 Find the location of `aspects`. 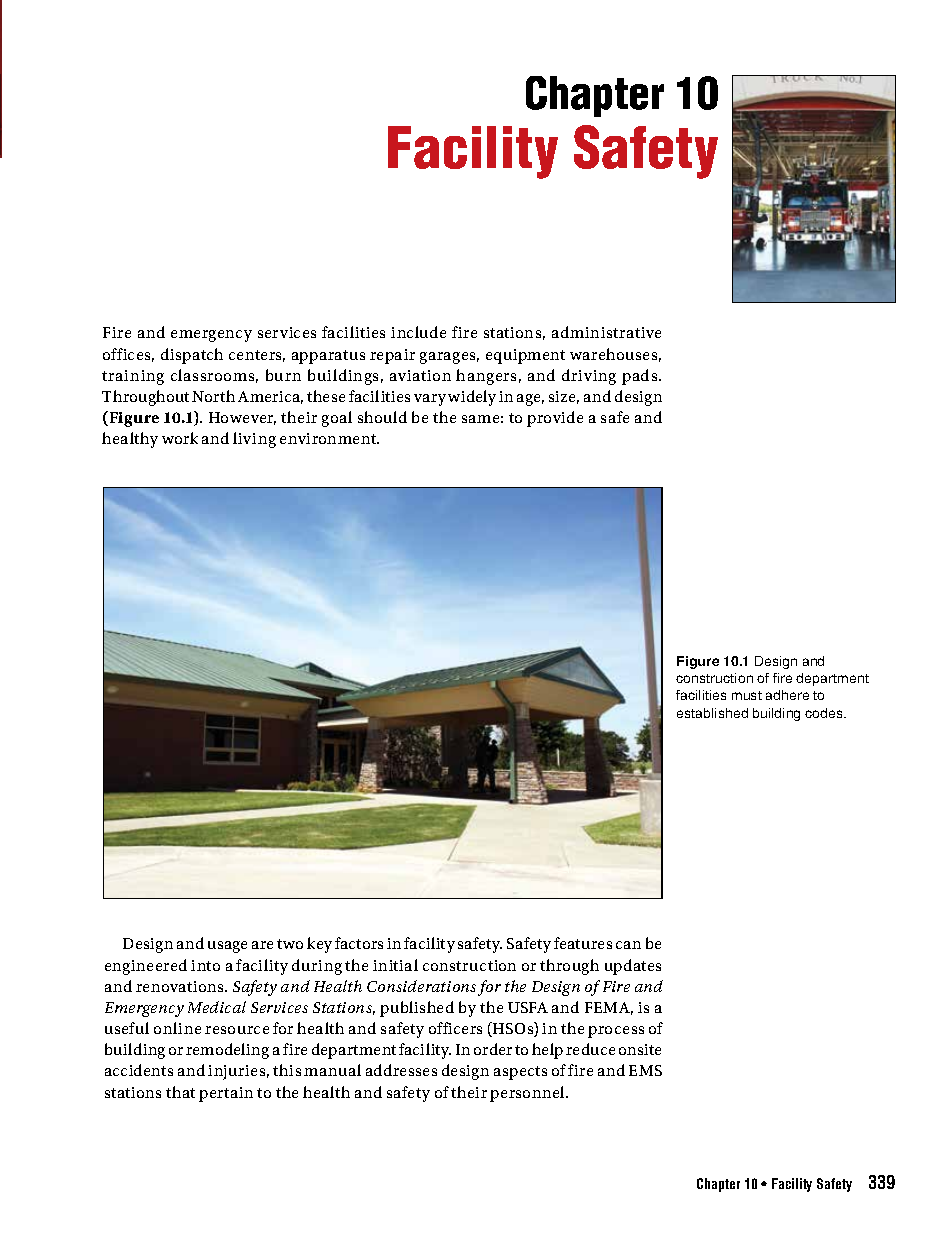

aspects is located at coordinates (520, 1073).
